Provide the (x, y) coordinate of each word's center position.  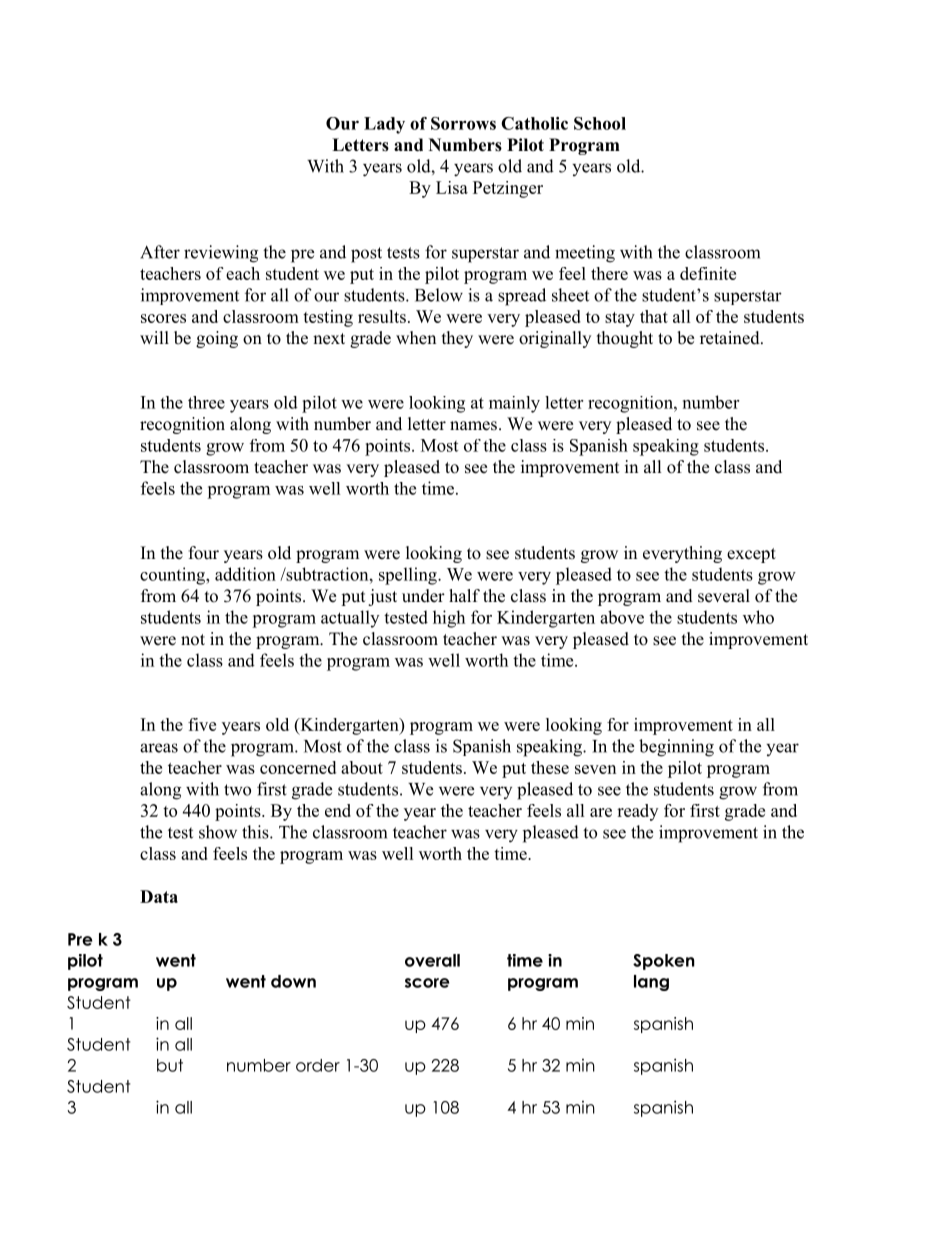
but (170, 1065)
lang (651, 983)
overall (432, 960)
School (600, 123)
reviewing (221, 254)
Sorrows (463, 123)
